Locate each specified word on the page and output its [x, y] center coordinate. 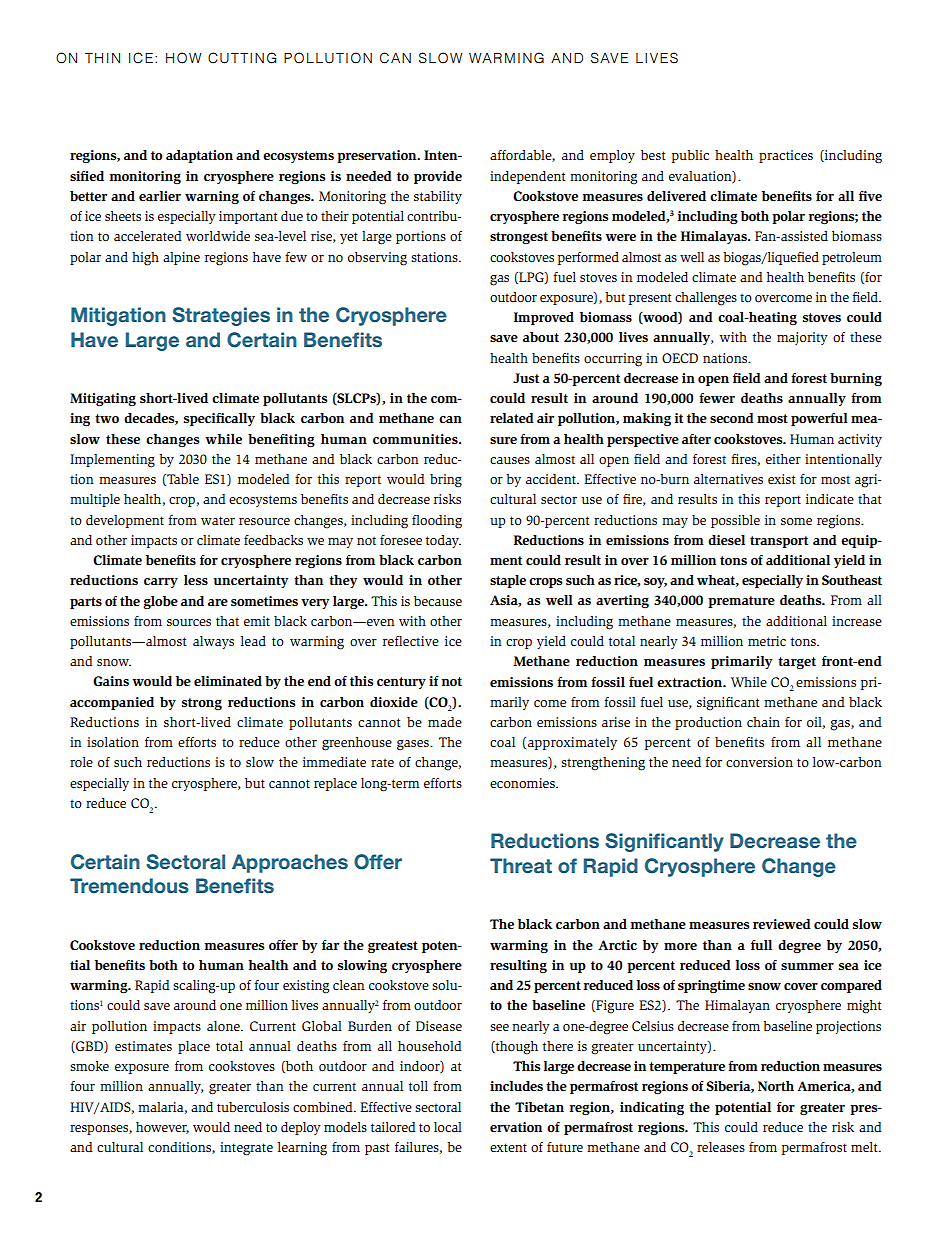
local [448, 1127]
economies [523, 783]
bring [446, 481]
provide [438, 177]
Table [182, 480]
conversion [759, 762]
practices [786, 156]
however [162, 1128]
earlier [160, 196]
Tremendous [129, 885]
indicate [830, 499]
